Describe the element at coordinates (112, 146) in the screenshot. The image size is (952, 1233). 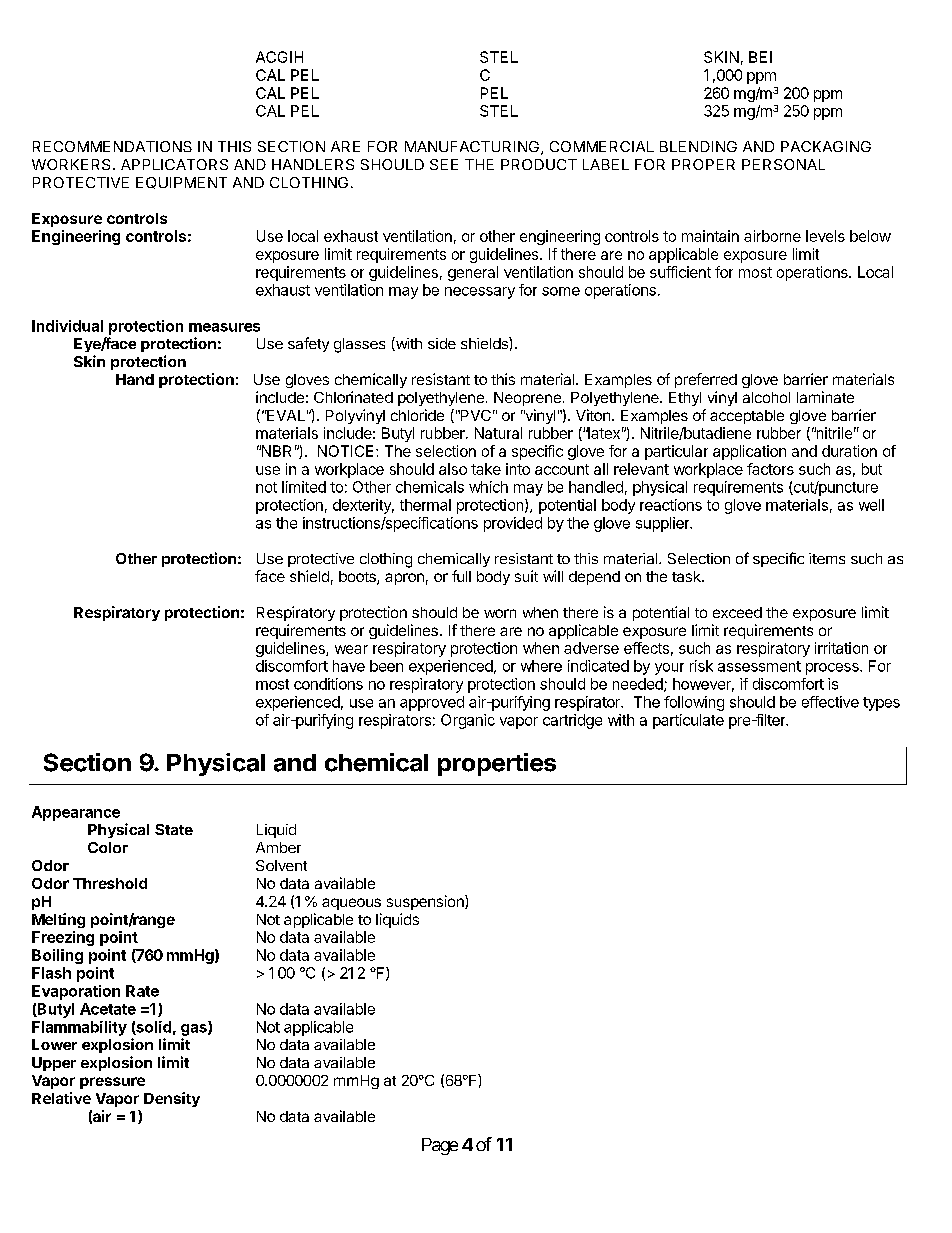
I see `RECOMMENDATIONS` at that location.
